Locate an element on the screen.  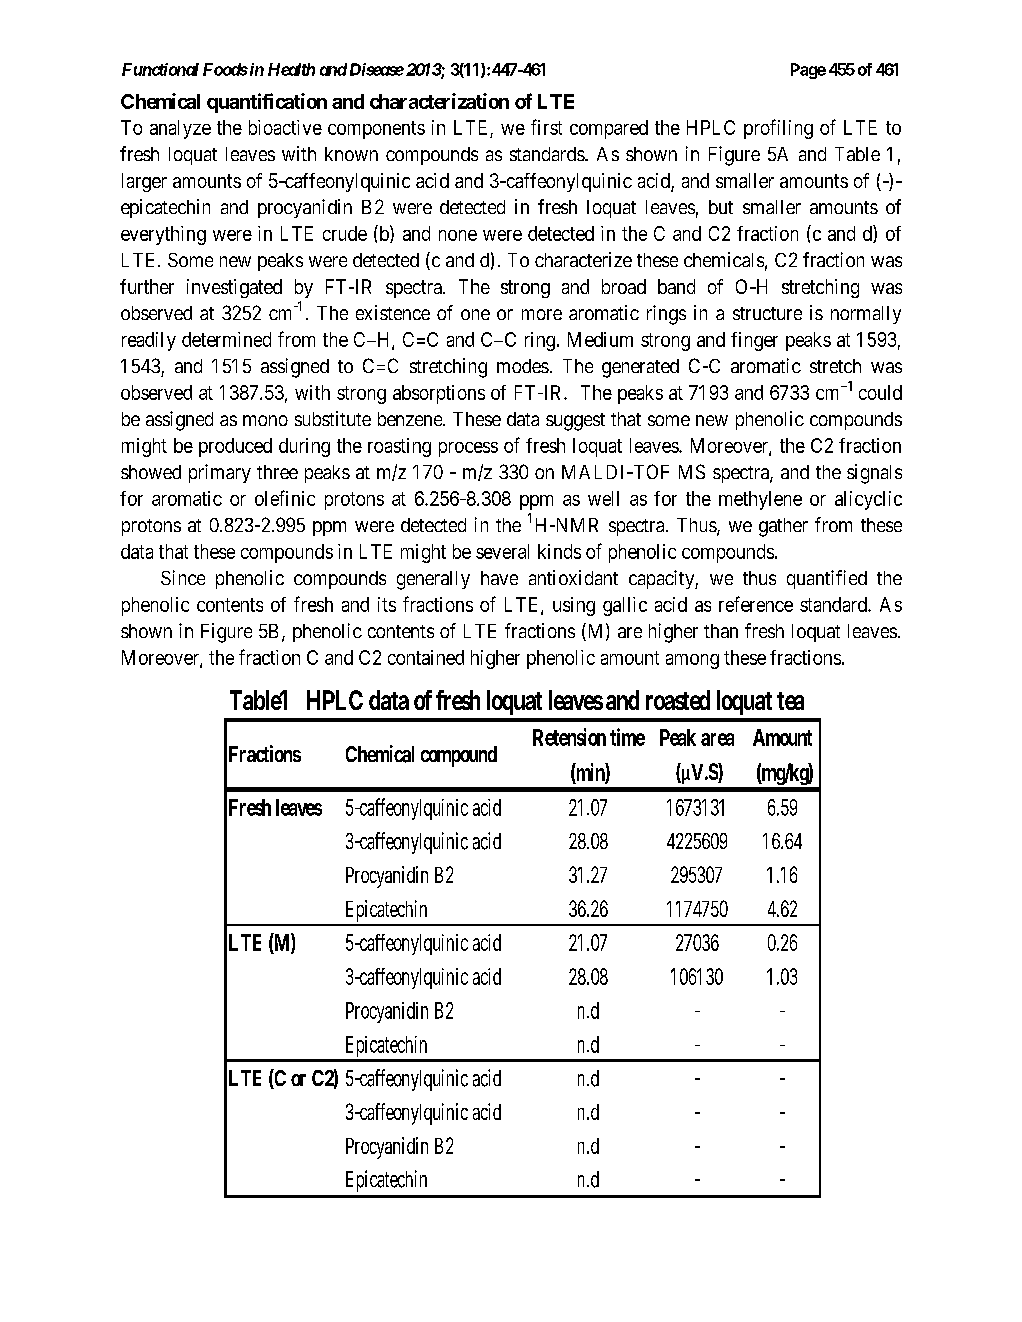
tea is located at coordinates (790, 701).
